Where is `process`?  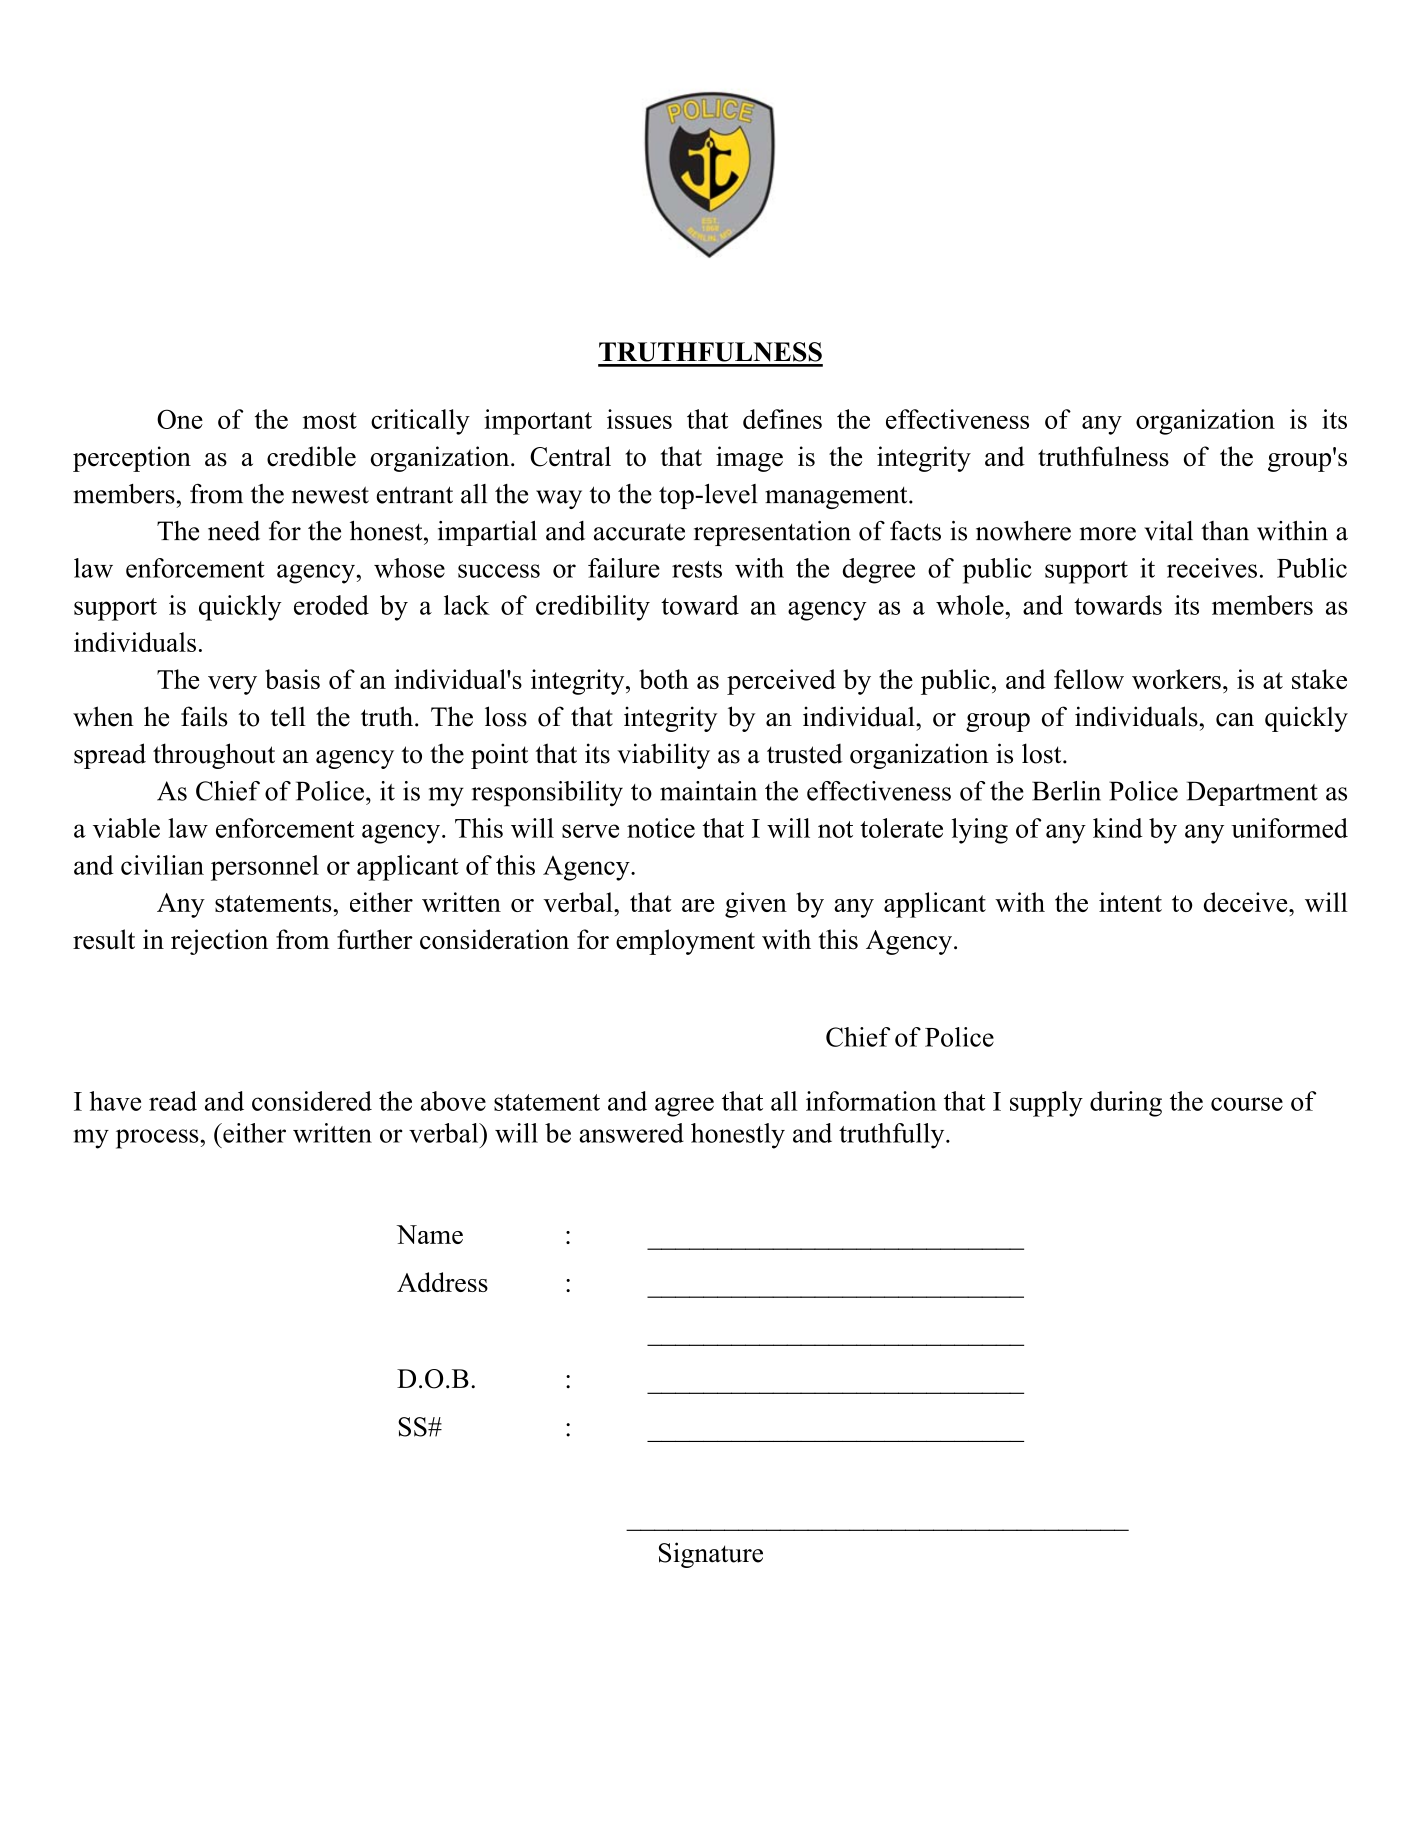
process is located at coordinates (158, 1139).
